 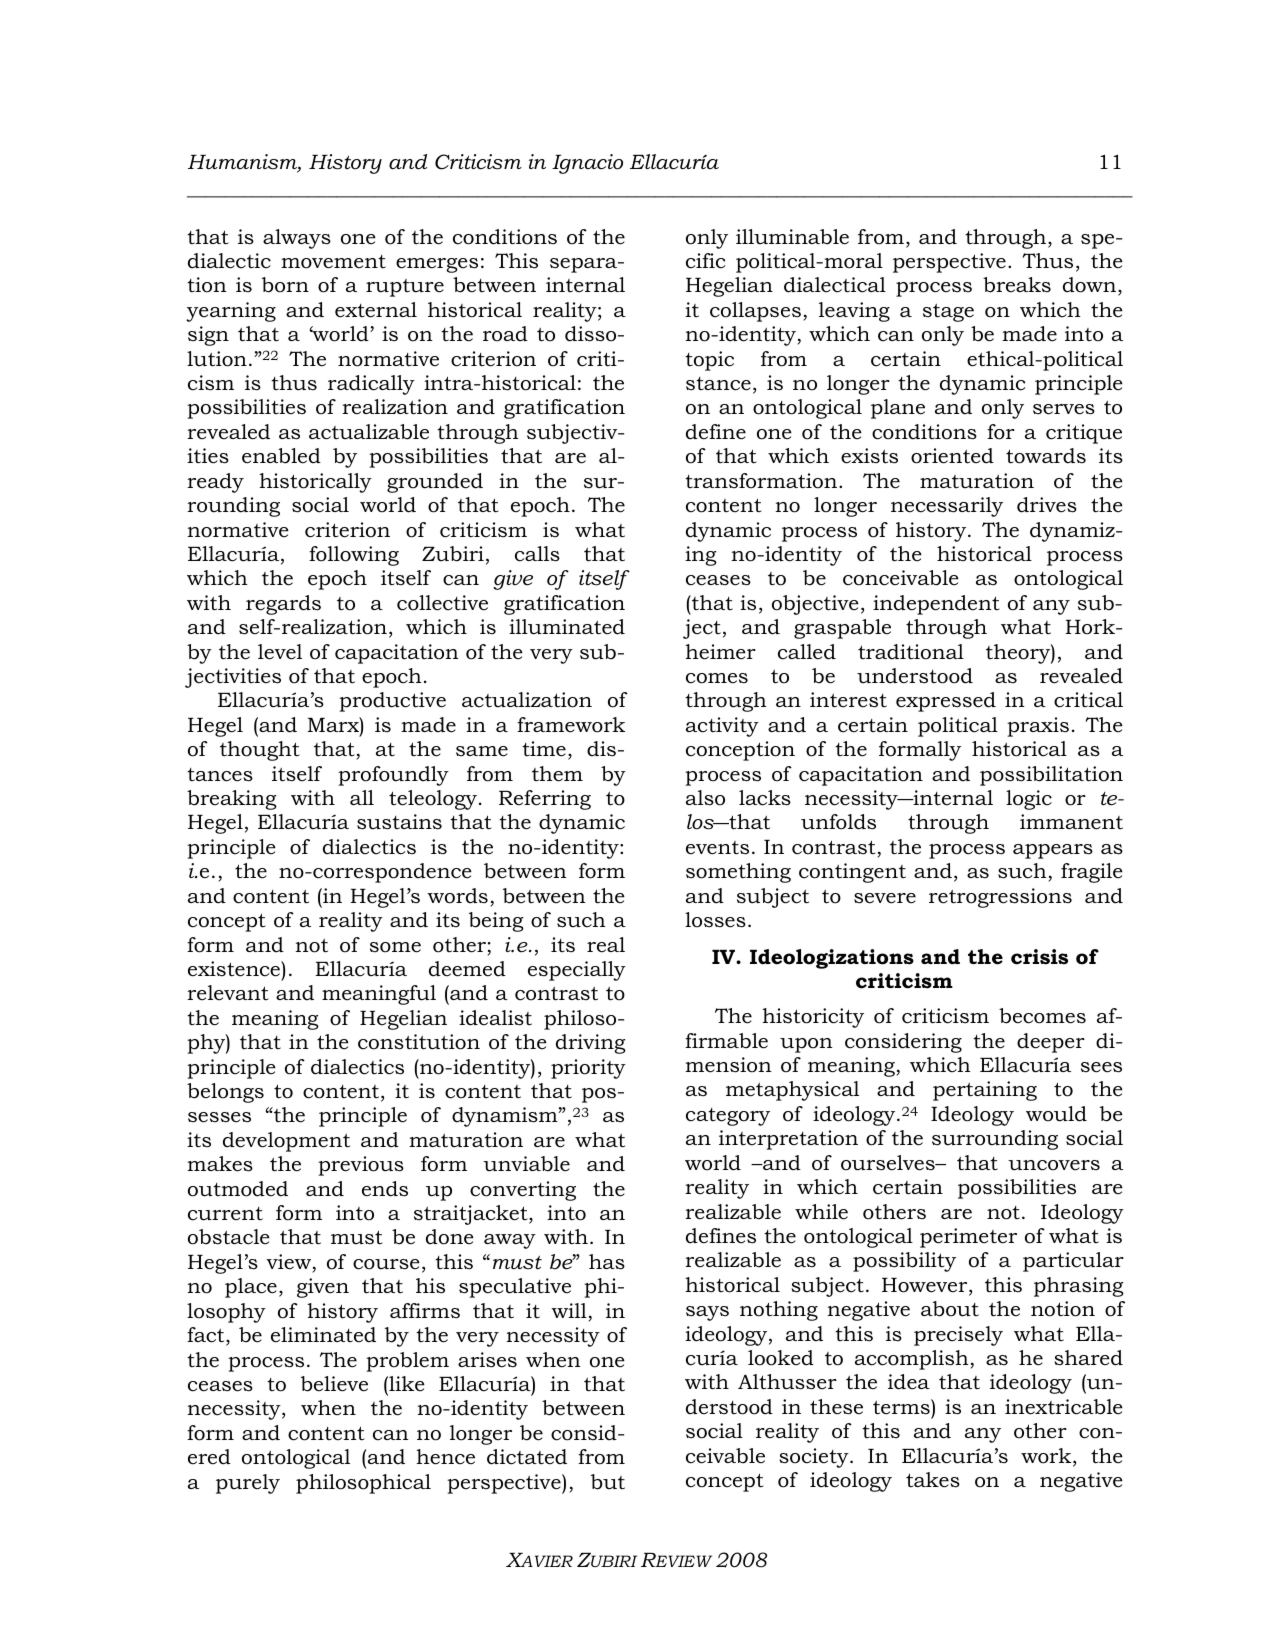 I want to click on always, so click(x=297, y=239).
